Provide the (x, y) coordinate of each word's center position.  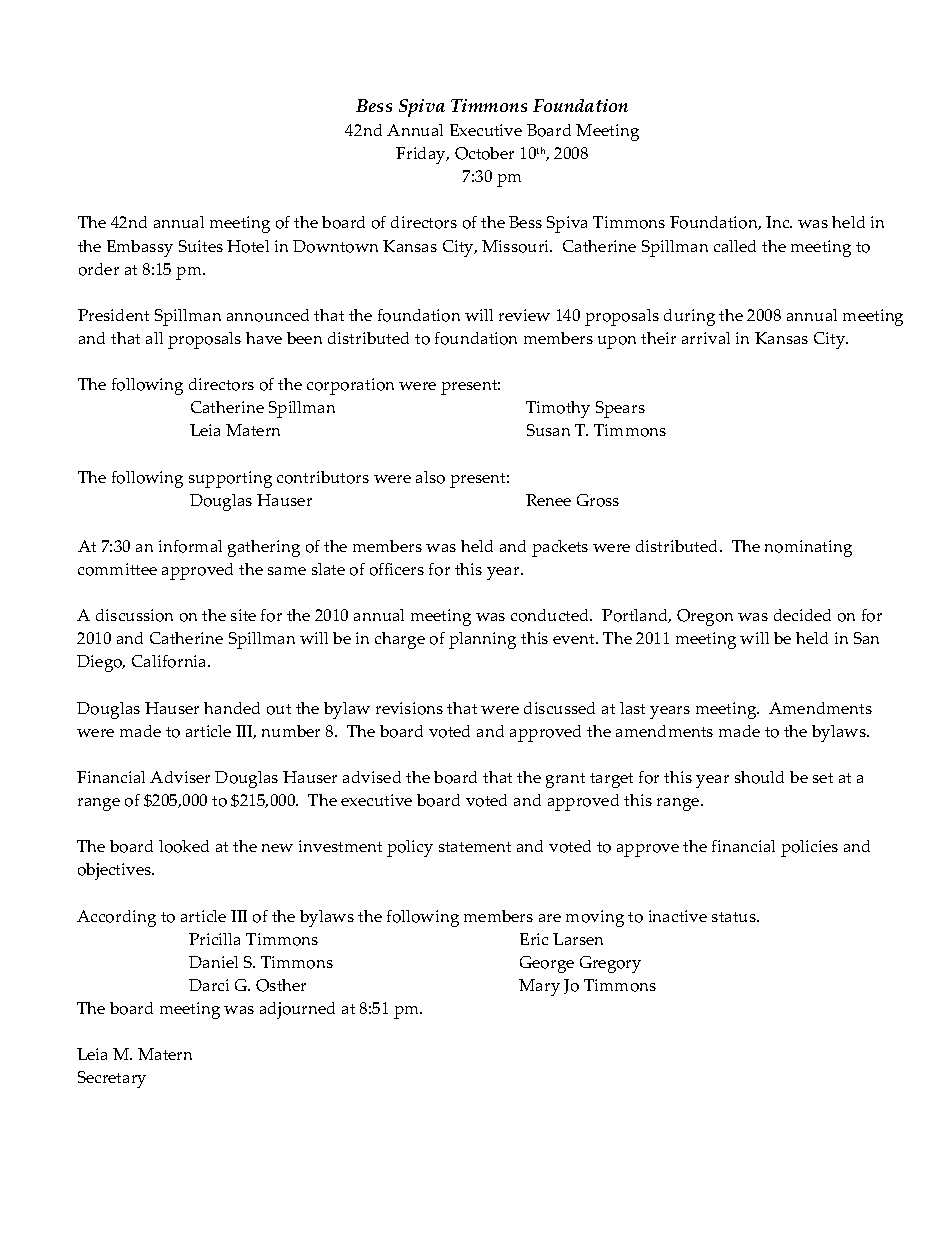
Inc (779, 222)
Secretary (112, 1079)
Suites (201, 246)
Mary (539, 987)
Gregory (610, 964)
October (484, 153)
